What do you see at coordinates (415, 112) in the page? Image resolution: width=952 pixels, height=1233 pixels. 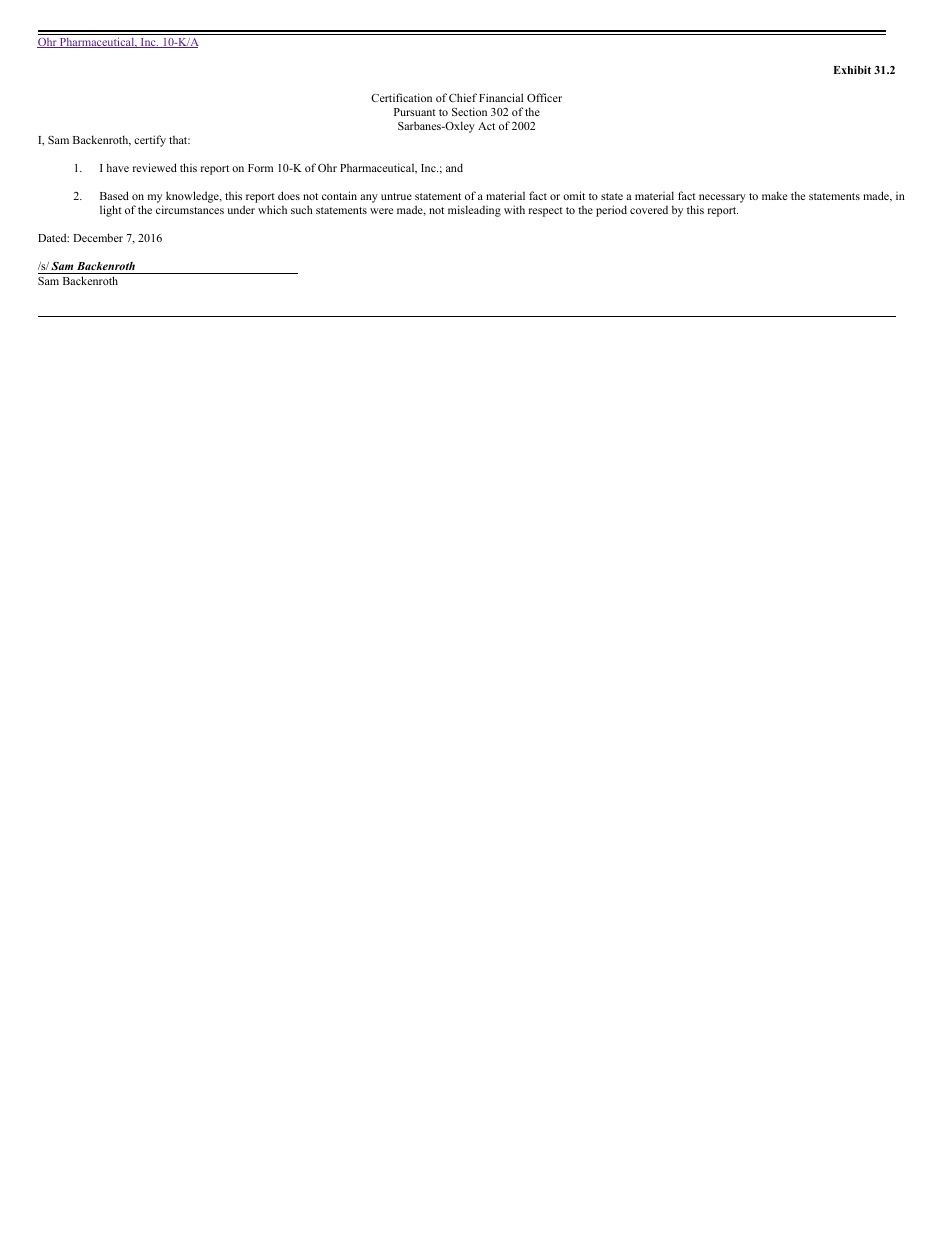 I see `Pursuant` at bounding box center [415, 112].
